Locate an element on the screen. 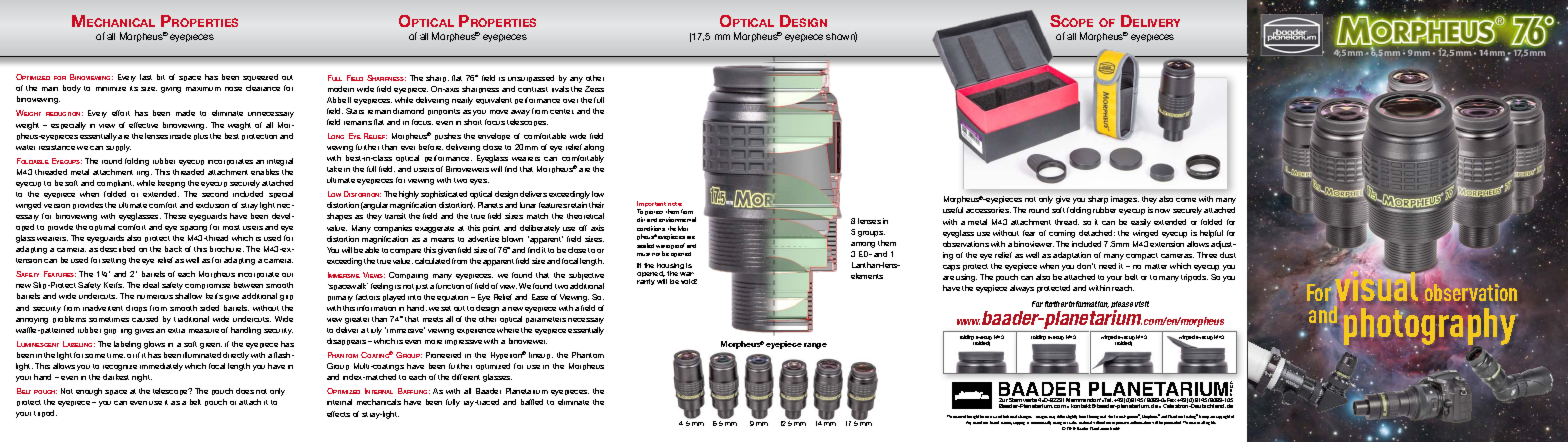  unsurpassed is located at coordinates (531, 78).
